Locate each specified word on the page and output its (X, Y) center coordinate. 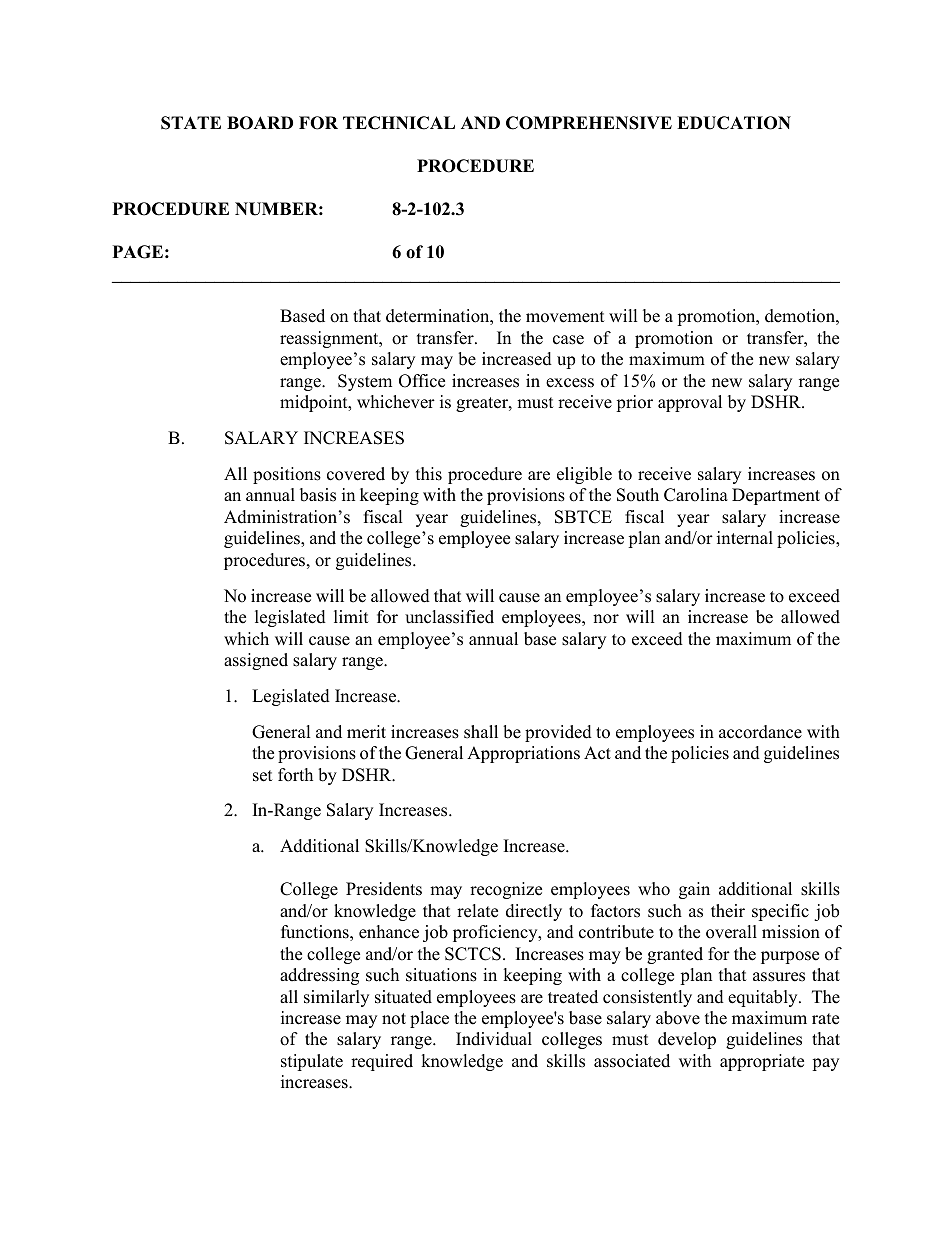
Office (422, 381)
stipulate (312, 1062)
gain (694, 890)
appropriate (762, 1062)
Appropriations (523, 754)
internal (745, 538)
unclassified (449, 617)
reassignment (330, 339)
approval (690, 403)
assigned (256, 661)
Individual (494, 1039)
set (263, 776)
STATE (191, 123)
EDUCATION (734, 123)
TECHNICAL (399, 123)
